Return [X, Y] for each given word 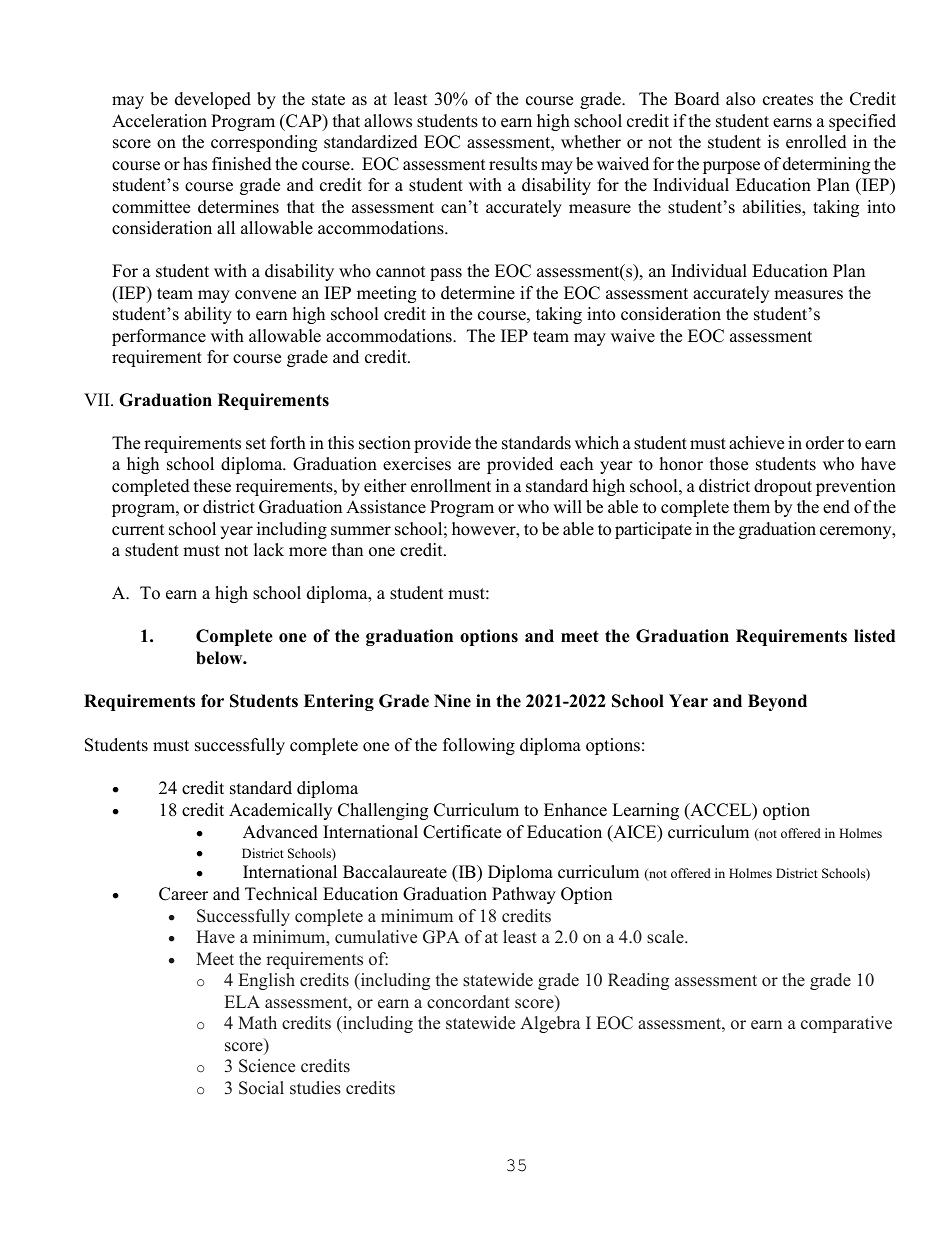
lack [269, 550]
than [347, 549]
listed [874, 636]
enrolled [816, 142]
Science [267, 1066]
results [513, 164]
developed [213, 100]
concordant [468, 1002]
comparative [846, 1024]
